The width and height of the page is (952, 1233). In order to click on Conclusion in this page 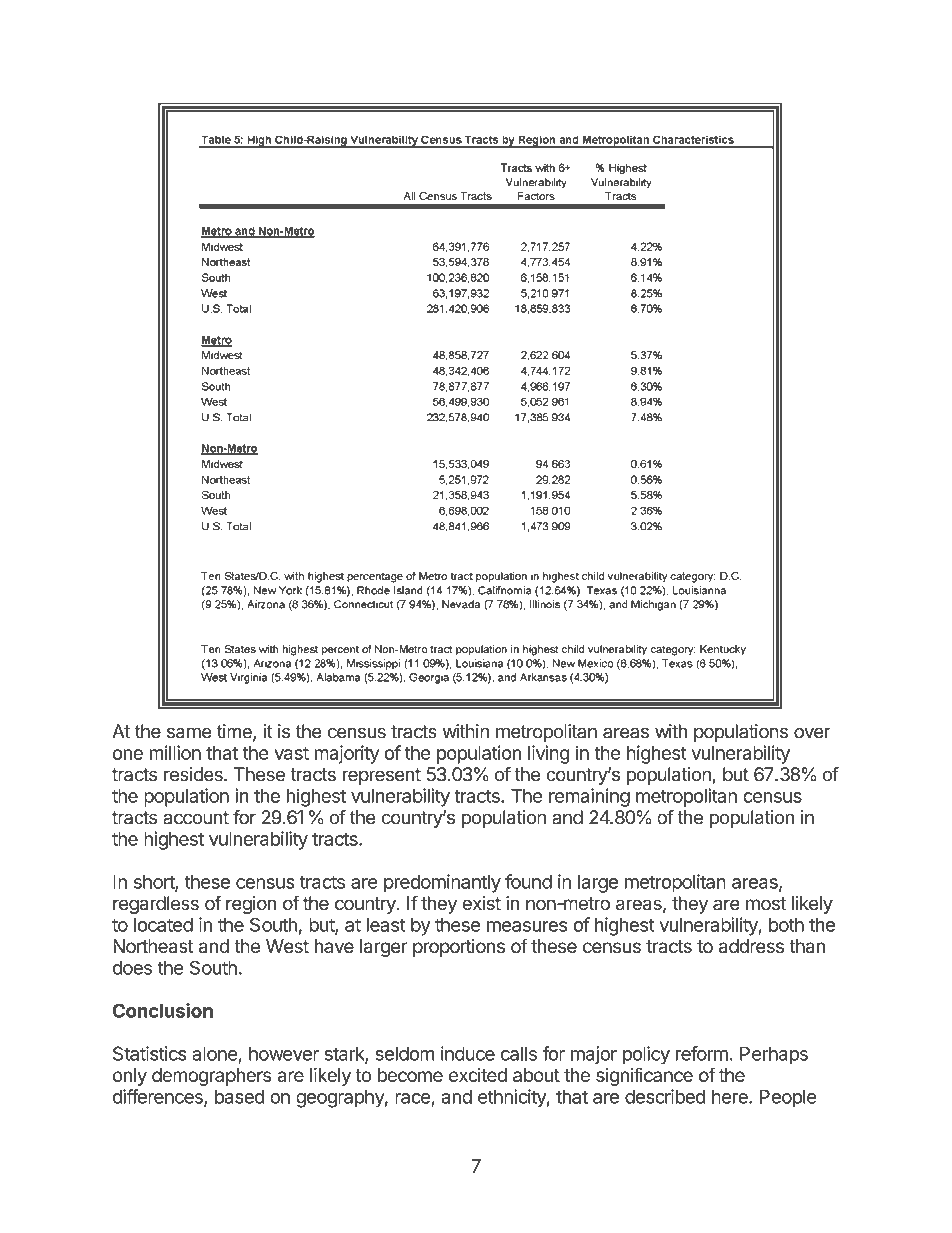, I will do `click(162, 1010)`.
